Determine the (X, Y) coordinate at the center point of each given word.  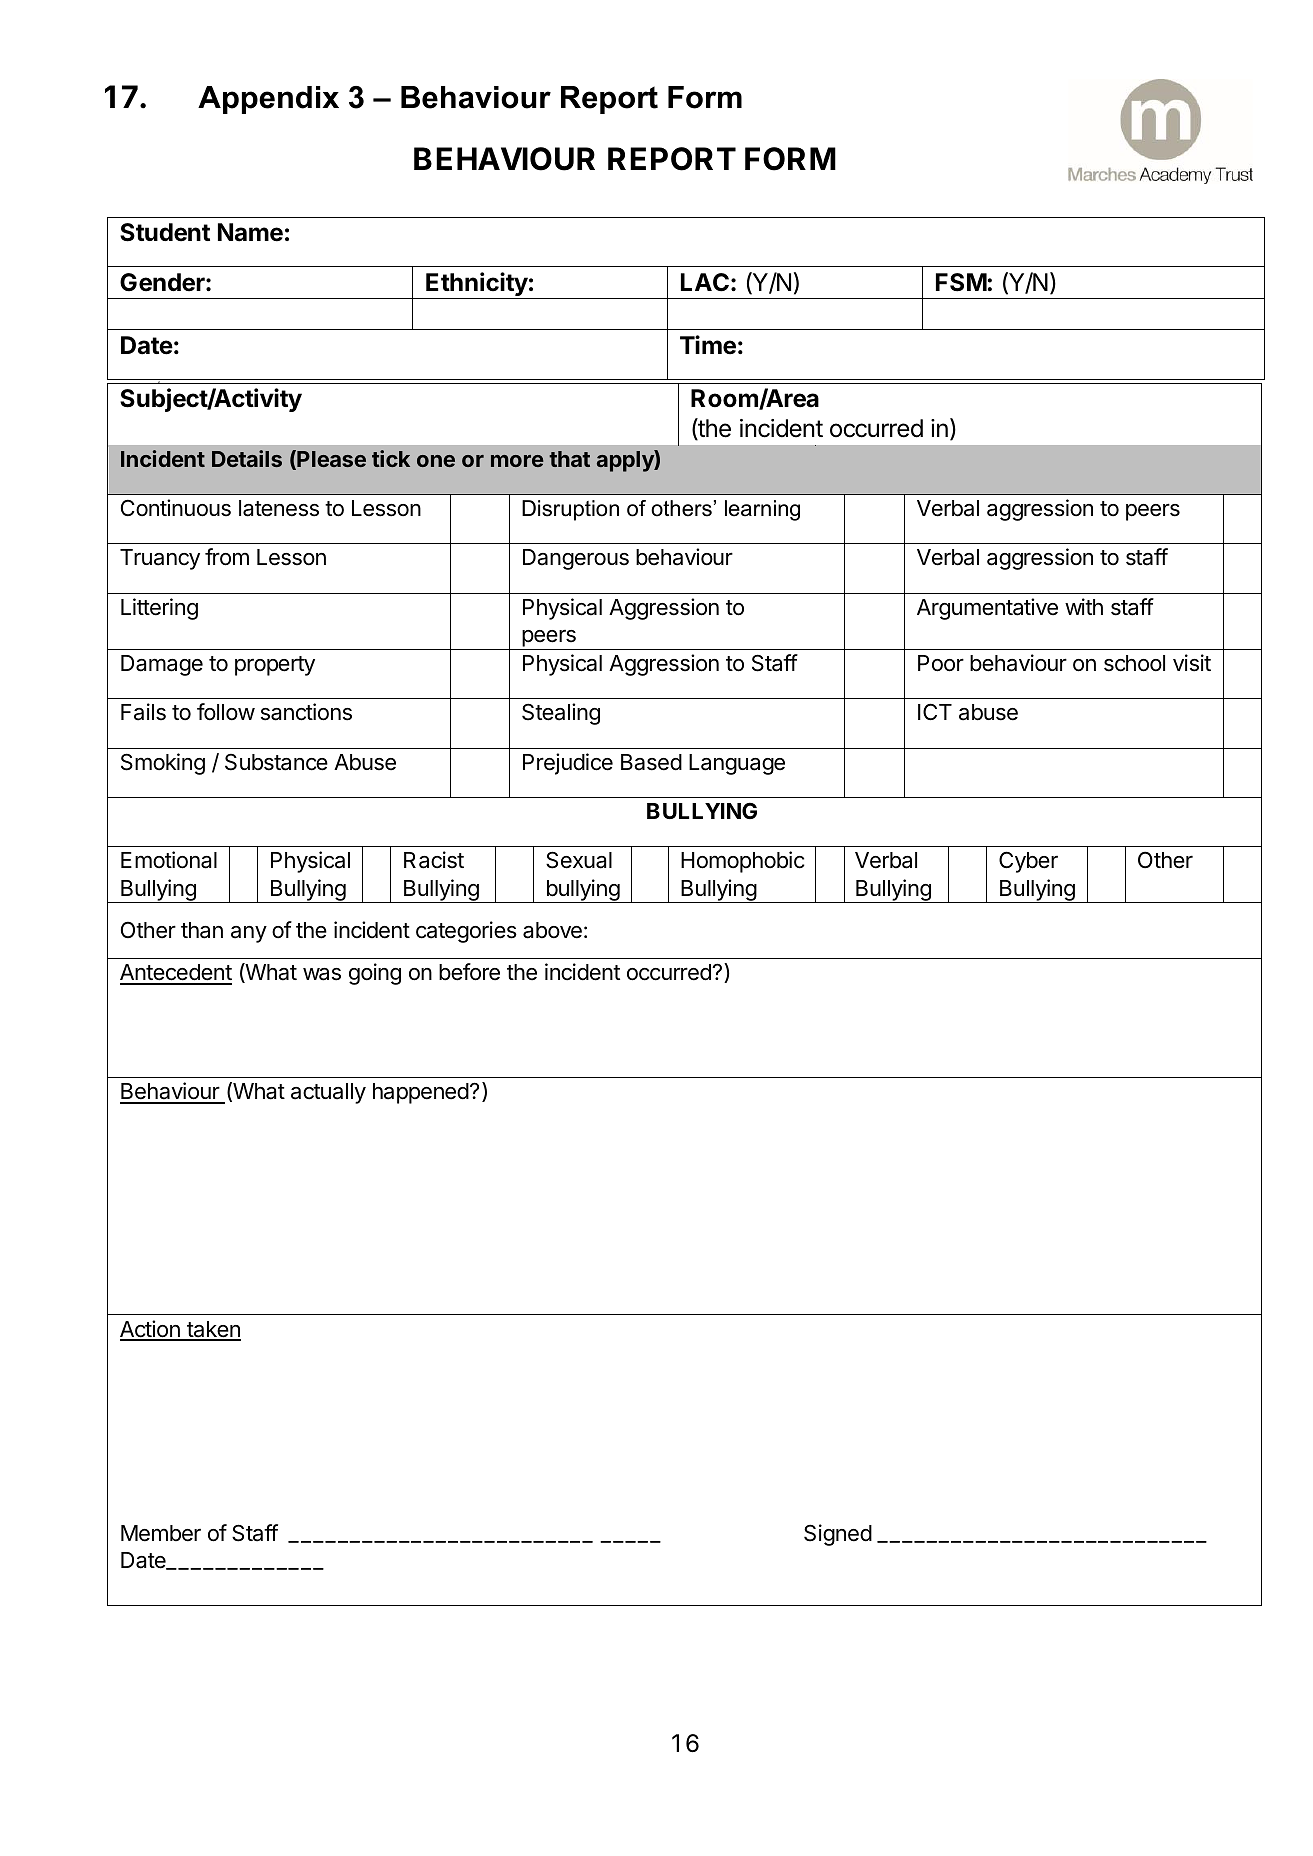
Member (161, 1533)
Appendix (268, 100)
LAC (705, 282)
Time (708, 345)
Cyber (1028, 862)
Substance (276, 762)
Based (651, 762)
